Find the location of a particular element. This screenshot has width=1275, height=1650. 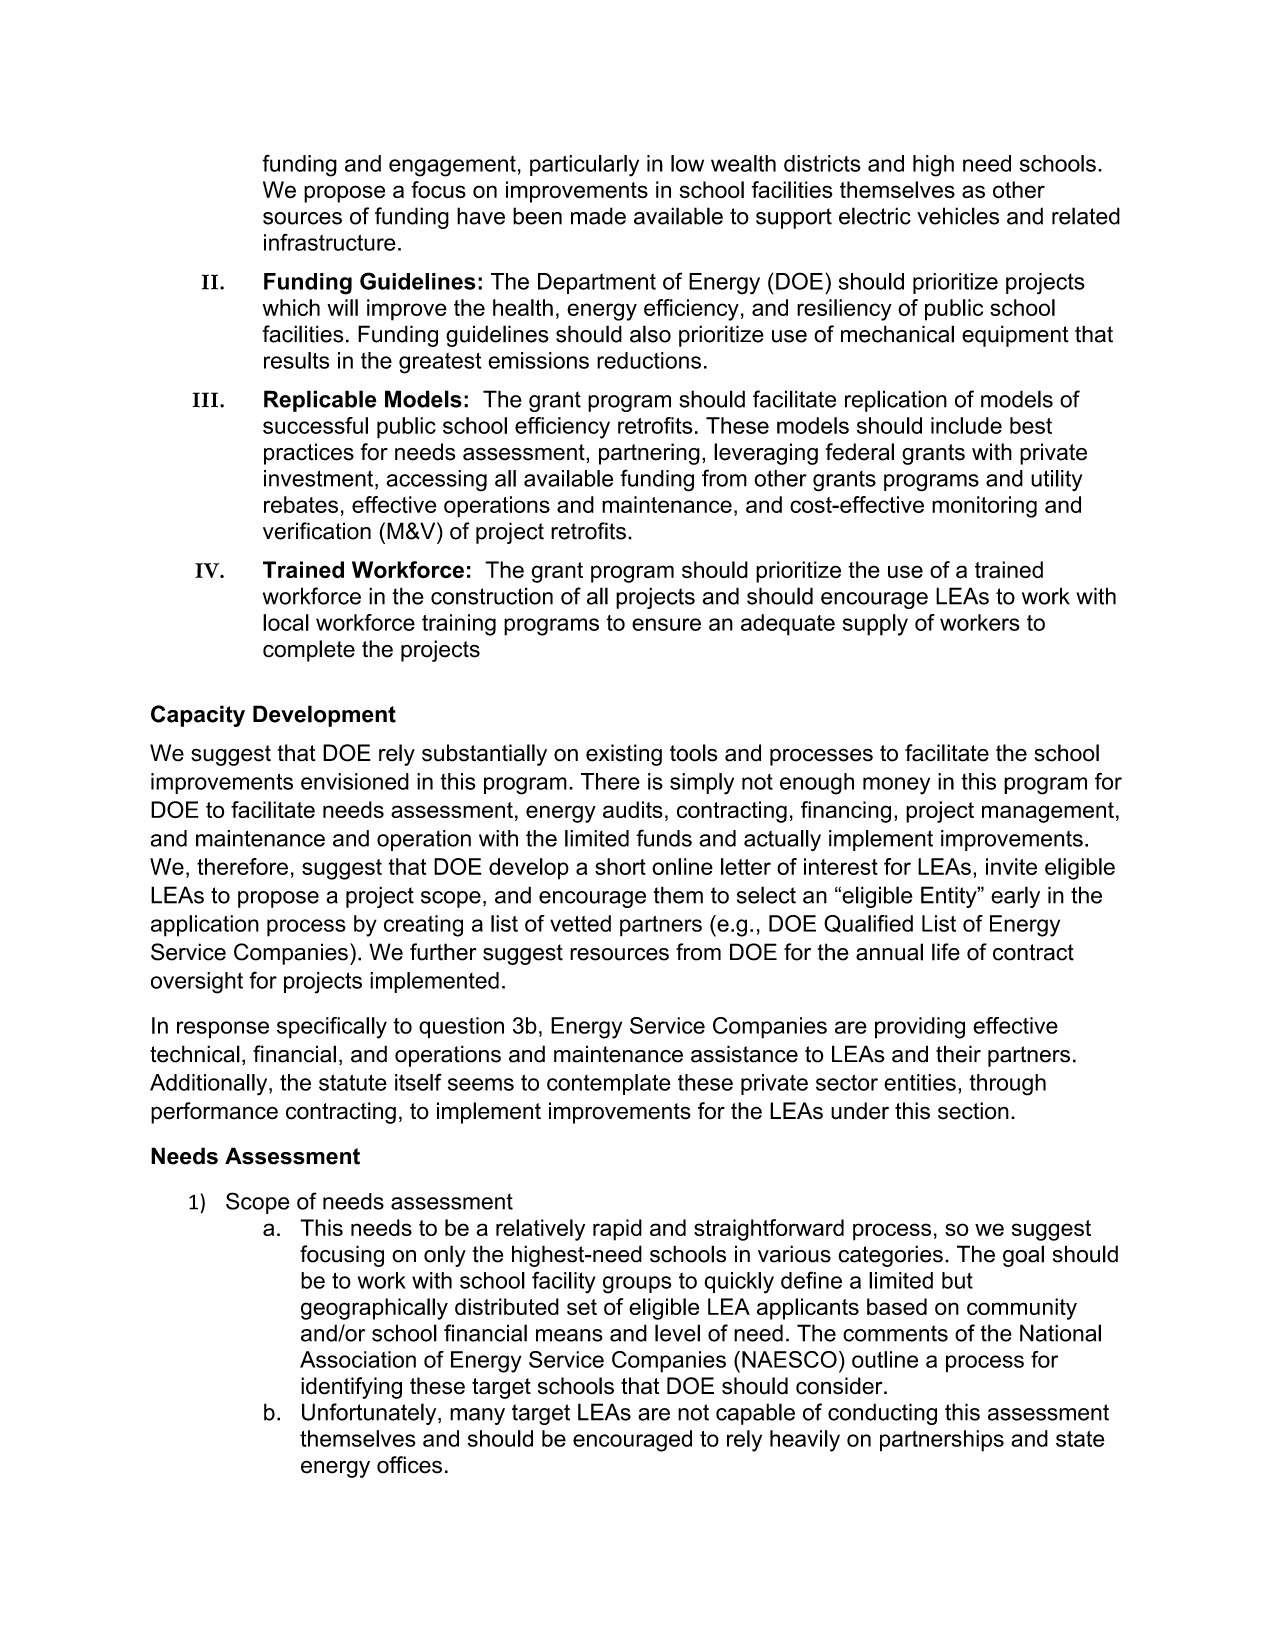

their is located at coordinates (958, 1054).
